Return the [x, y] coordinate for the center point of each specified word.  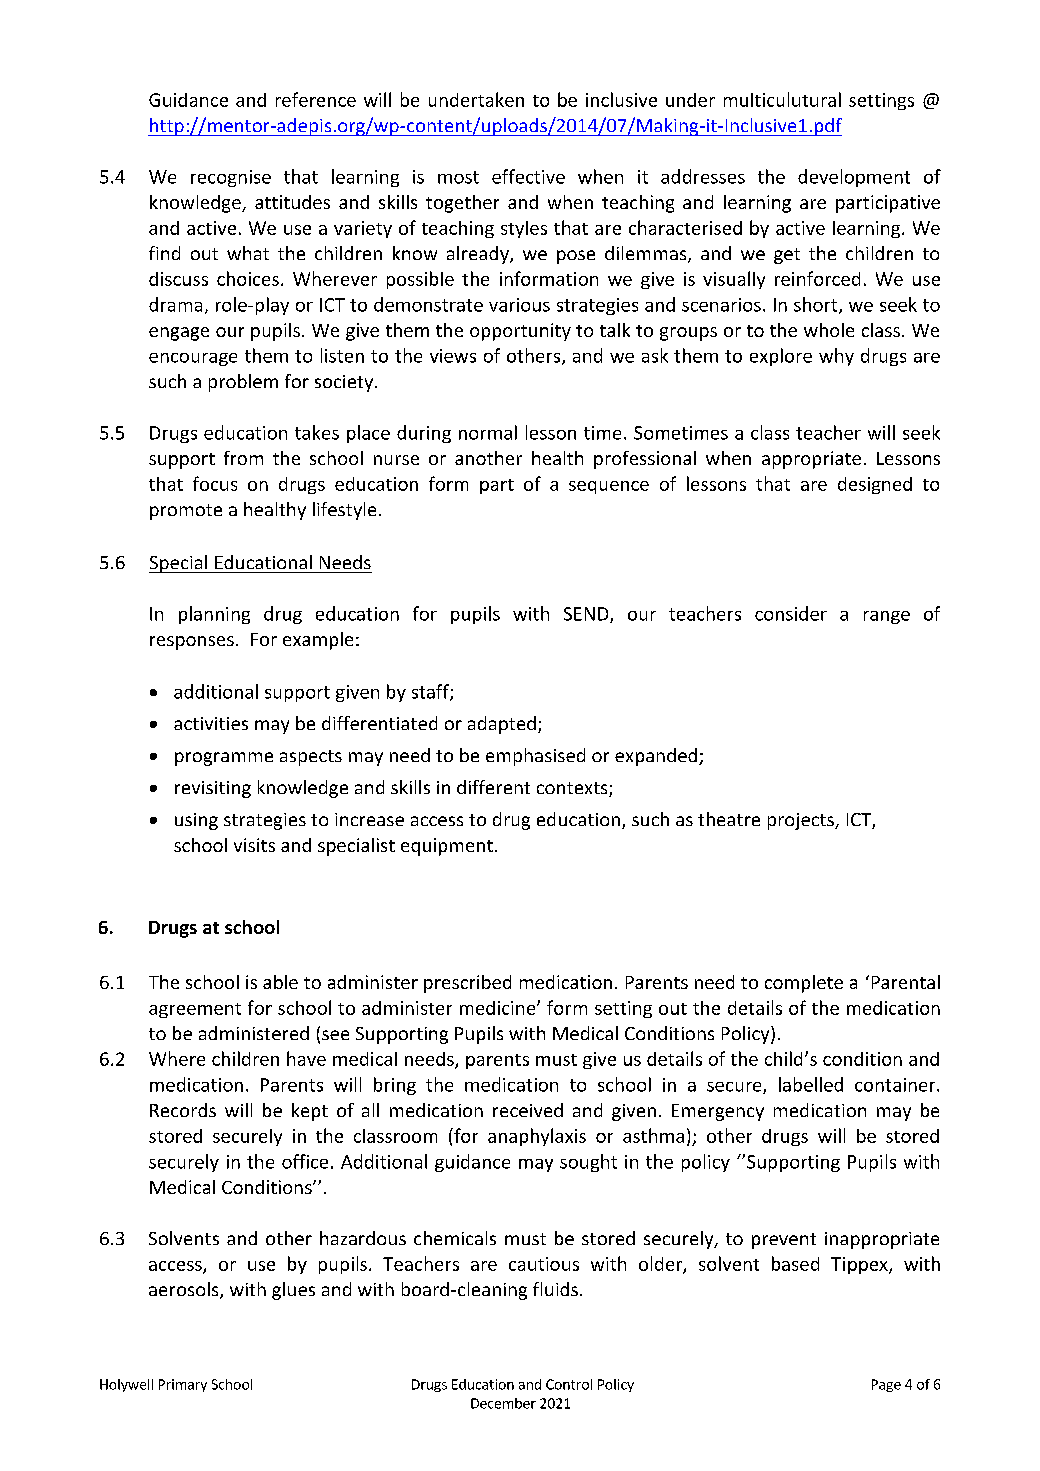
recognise [231, 178]
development [854, 178]
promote [186, 512]
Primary [183, 1385]
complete [804, 984]
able [280, 982]
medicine [499, 1008]
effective [528, 176]
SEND [587, 615]
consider [791, 613]
